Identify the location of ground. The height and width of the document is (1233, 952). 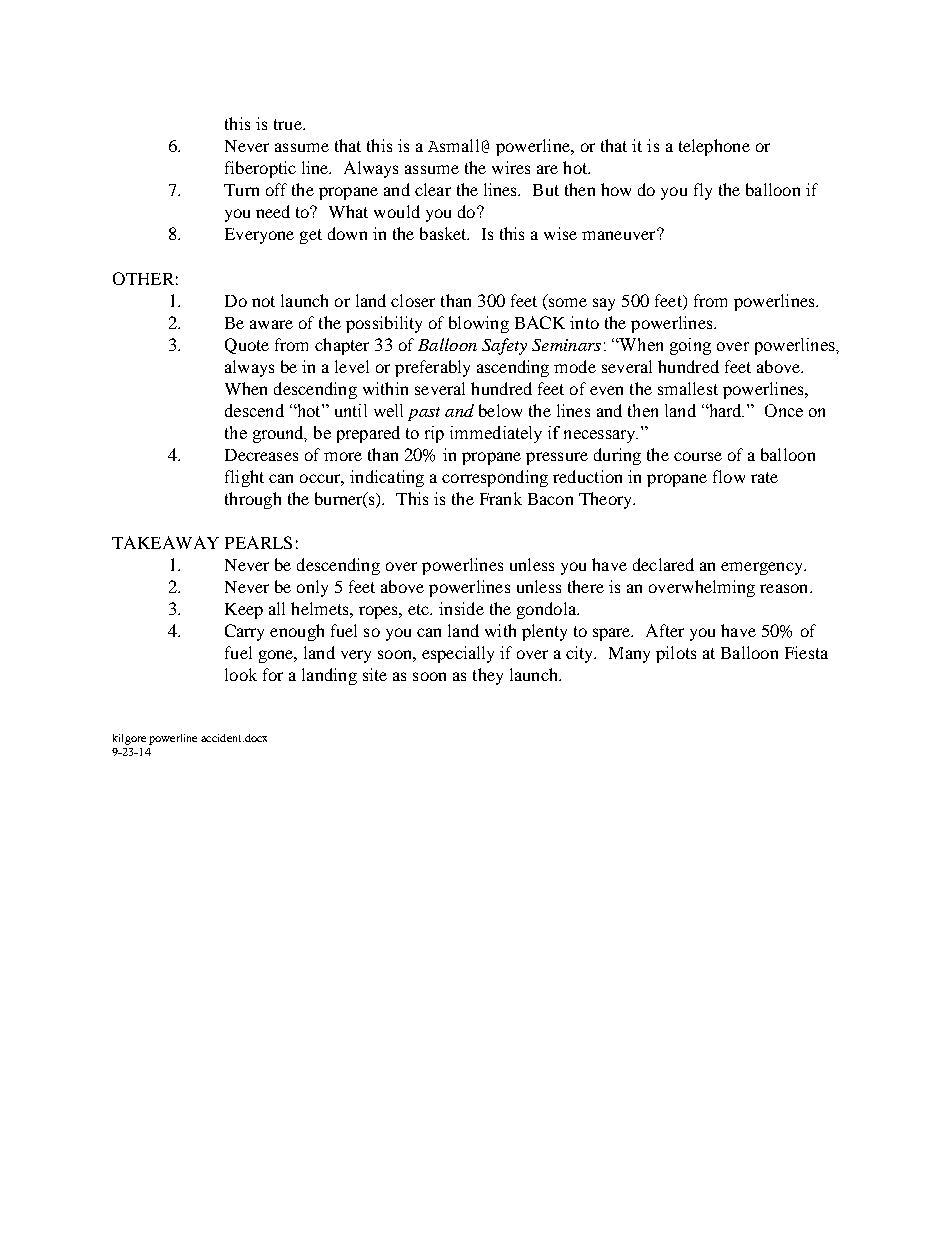
(280, 434).
